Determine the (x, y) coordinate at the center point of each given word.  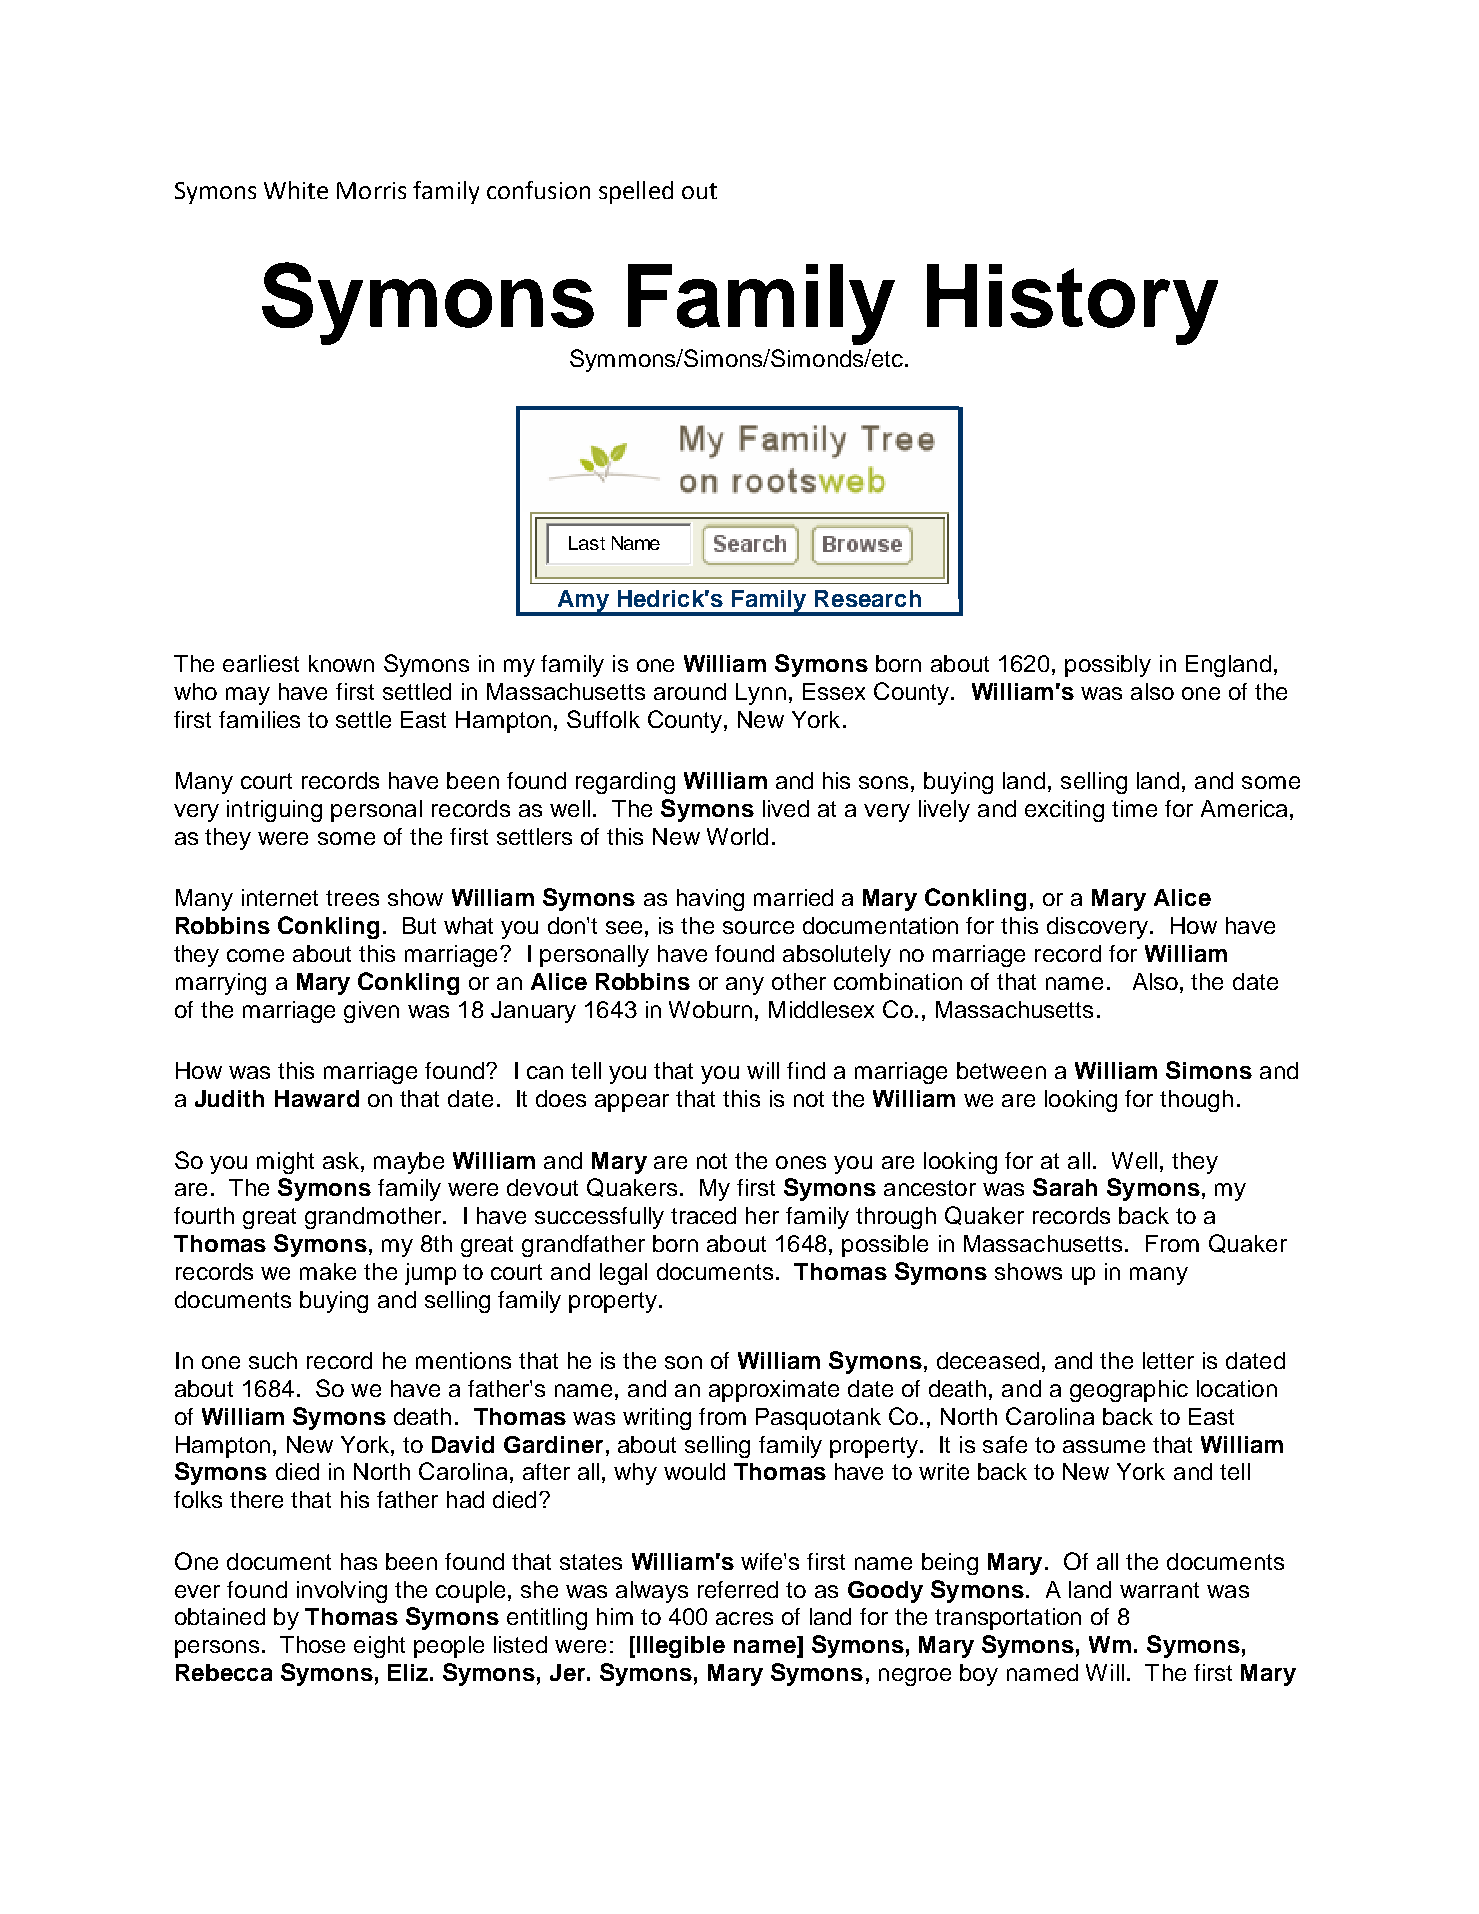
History (1072, 304)
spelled (636, 192)
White (296, 190)
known (341, 663)
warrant (1159, 1590)
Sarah (1065, 1187)
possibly (1108, 666)
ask (342, 1160)
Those (312, 1644)
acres (744, 1618)
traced (703, 1215)
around (690, 691)
